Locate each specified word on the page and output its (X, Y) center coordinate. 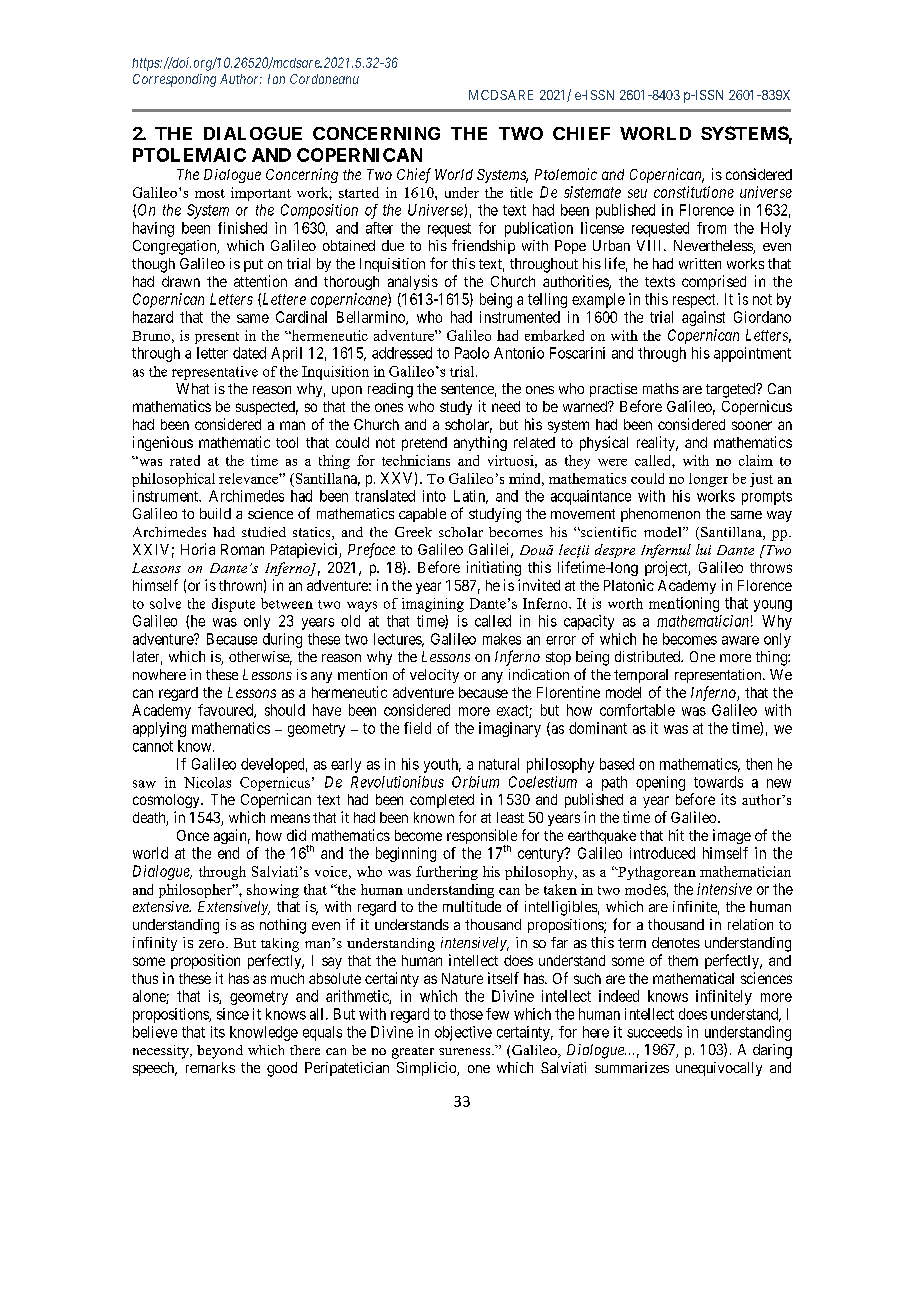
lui (703, 549)
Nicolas (207, 782)
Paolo (472, 353)
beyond (220, 1052)
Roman (242, 549)
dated (249, 353)
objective (463, 1033)
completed (442, 801)
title (521, 192)
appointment (752, 354)
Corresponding (174, 80)
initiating (494, 568)
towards (718, 782)
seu (637, 193)
